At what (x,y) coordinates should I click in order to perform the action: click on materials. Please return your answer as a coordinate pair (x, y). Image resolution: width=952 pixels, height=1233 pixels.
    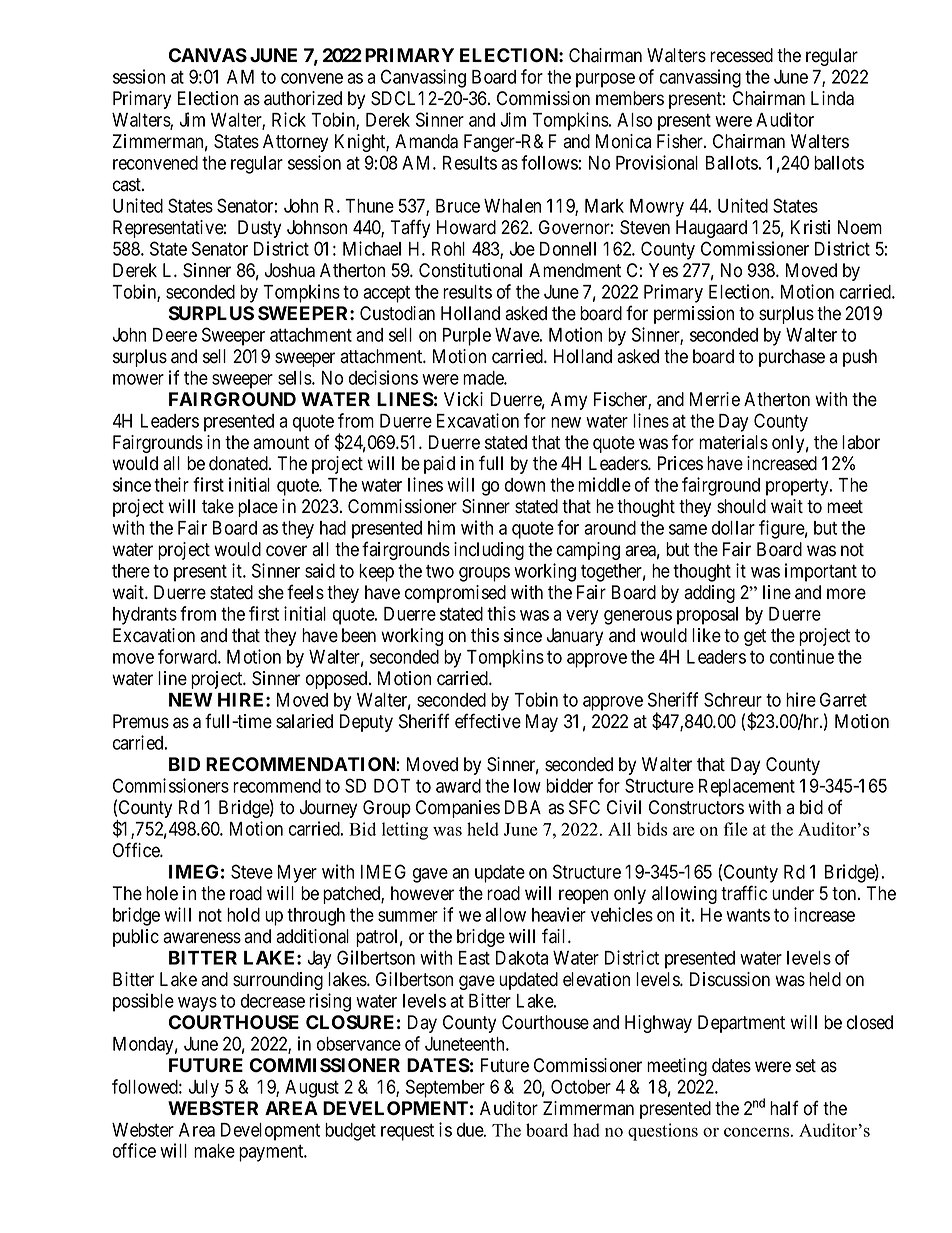
    Looking at the image, I should click on (733, 442).
